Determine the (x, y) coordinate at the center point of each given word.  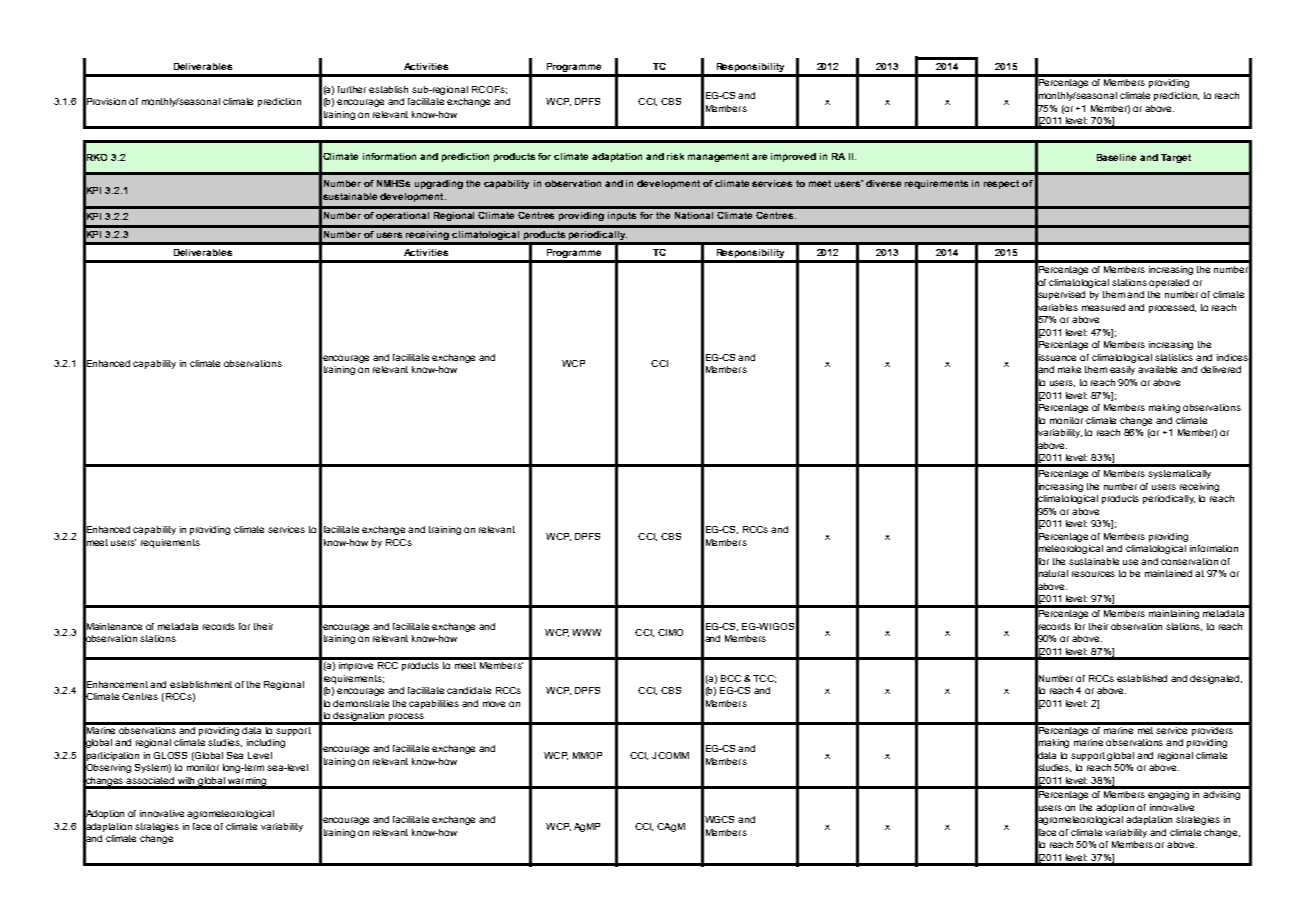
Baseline (1116, 157)
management (718, 157)
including (266, 743)
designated (1216, 679)
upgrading (439, 184)
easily (1122, 370)
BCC (731, 678)
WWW (586, 632)
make (1069, 369)
